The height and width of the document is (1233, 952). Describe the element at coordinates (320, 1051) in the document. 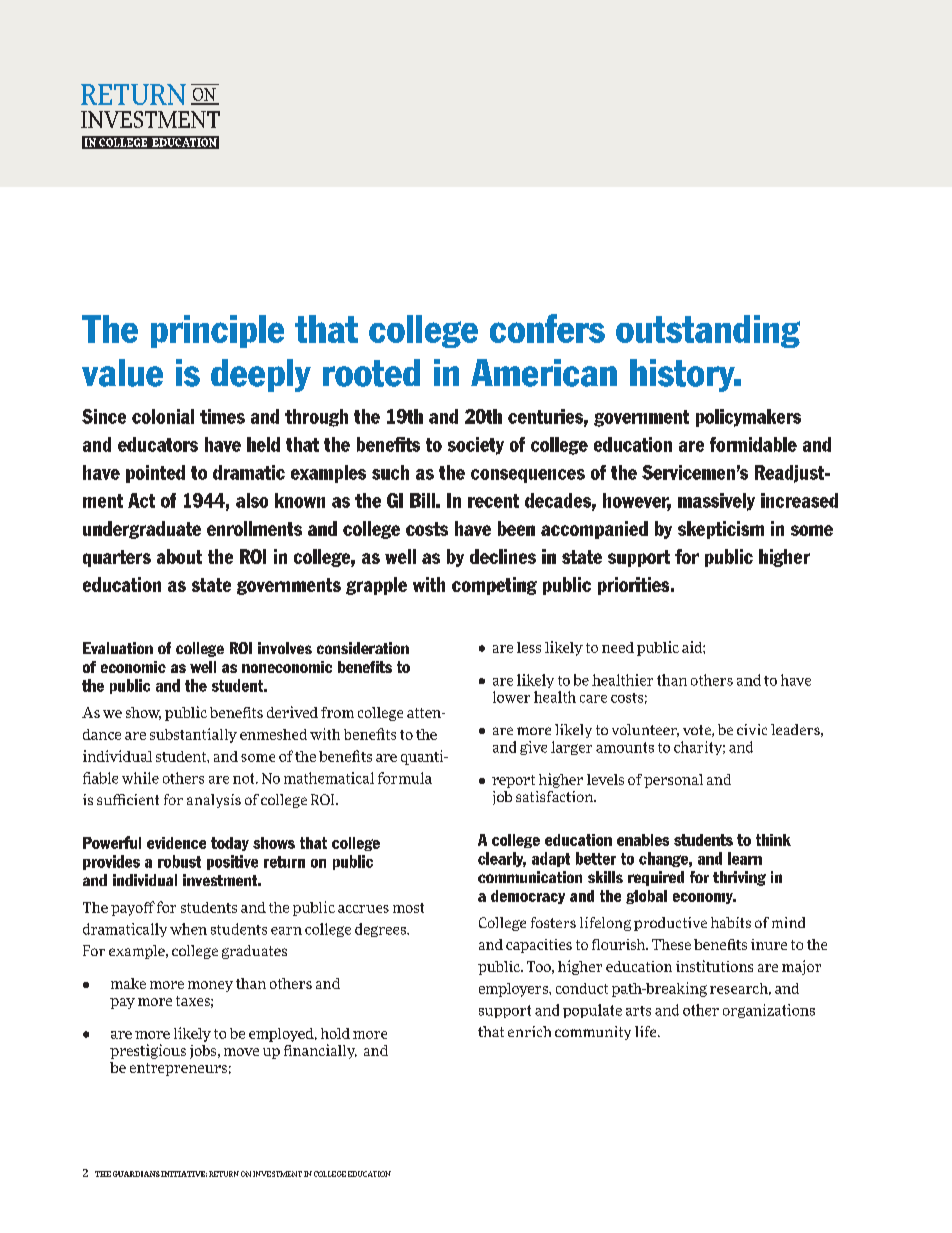

I see `financially` at that location.
